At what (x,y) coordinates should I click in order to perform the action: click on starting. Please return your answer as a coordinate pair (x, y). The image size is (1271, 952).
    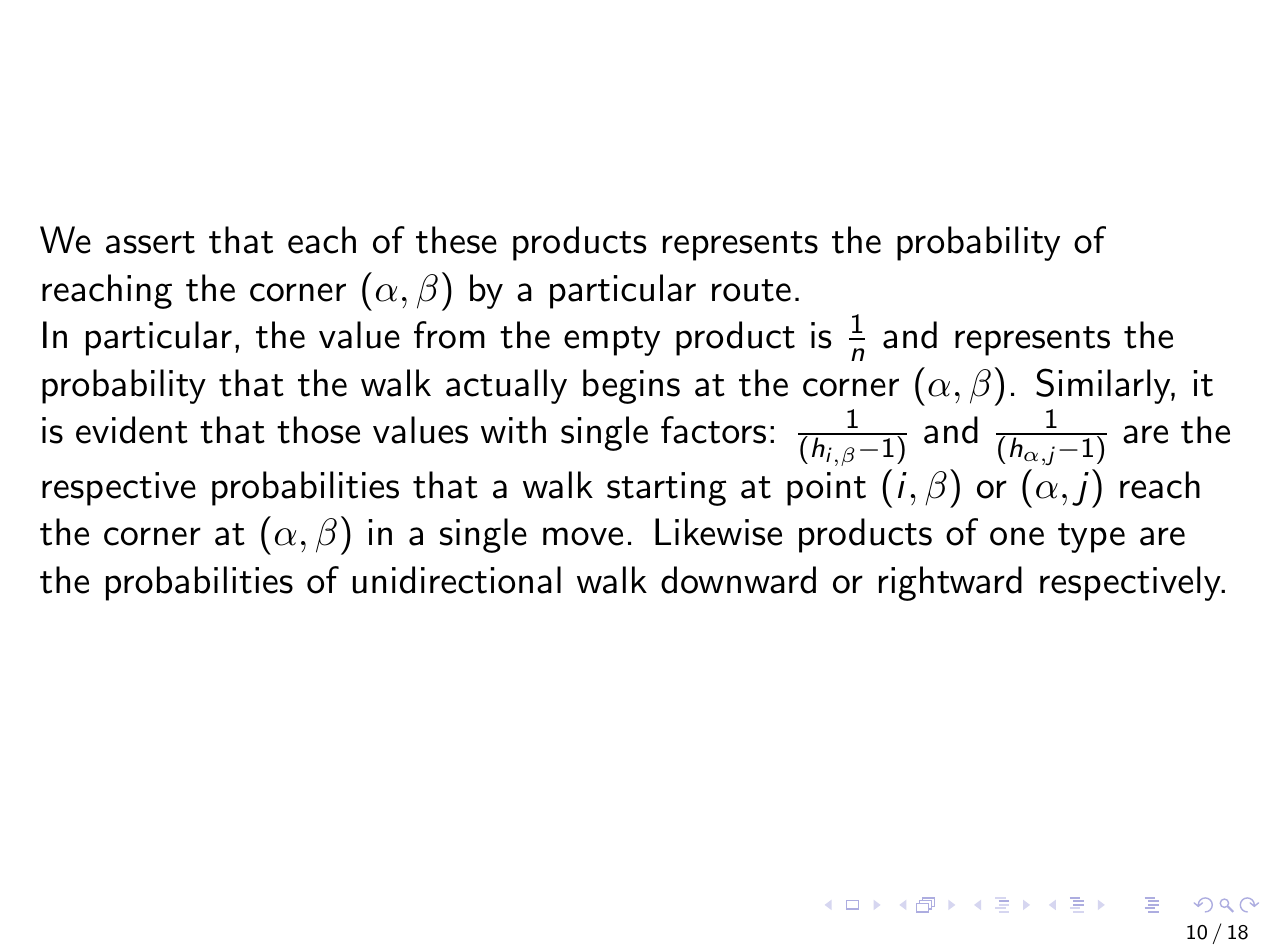
    Looking at the image, I should click on (667, 489).
